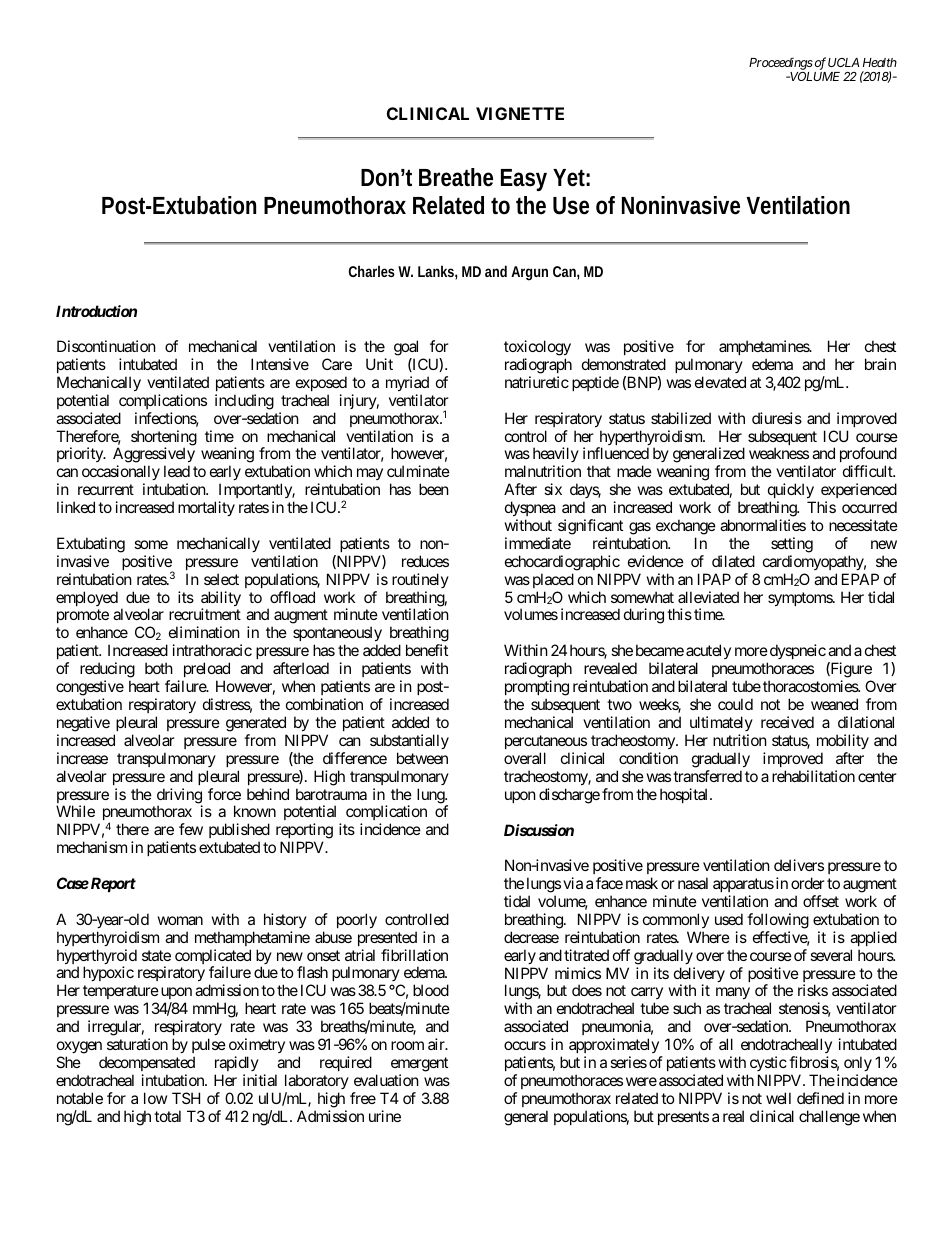  I want to click on Breathe, so click(456, 177).
